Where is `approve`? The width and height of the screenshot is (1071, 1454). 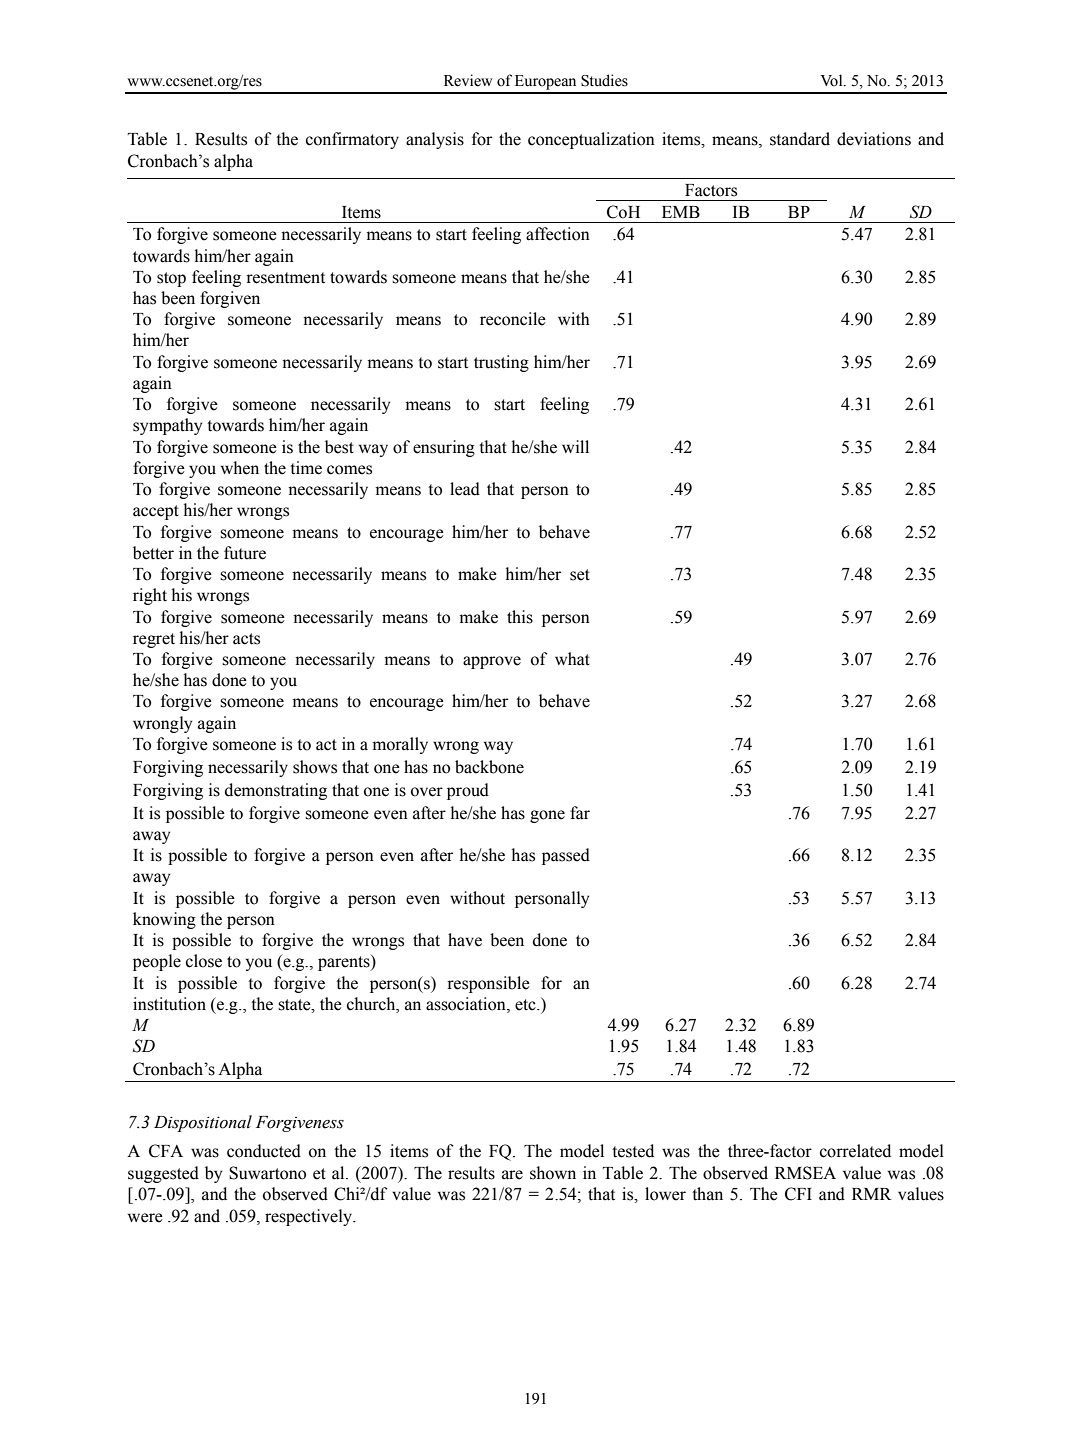
approve is located at coordinates (492, 662).
